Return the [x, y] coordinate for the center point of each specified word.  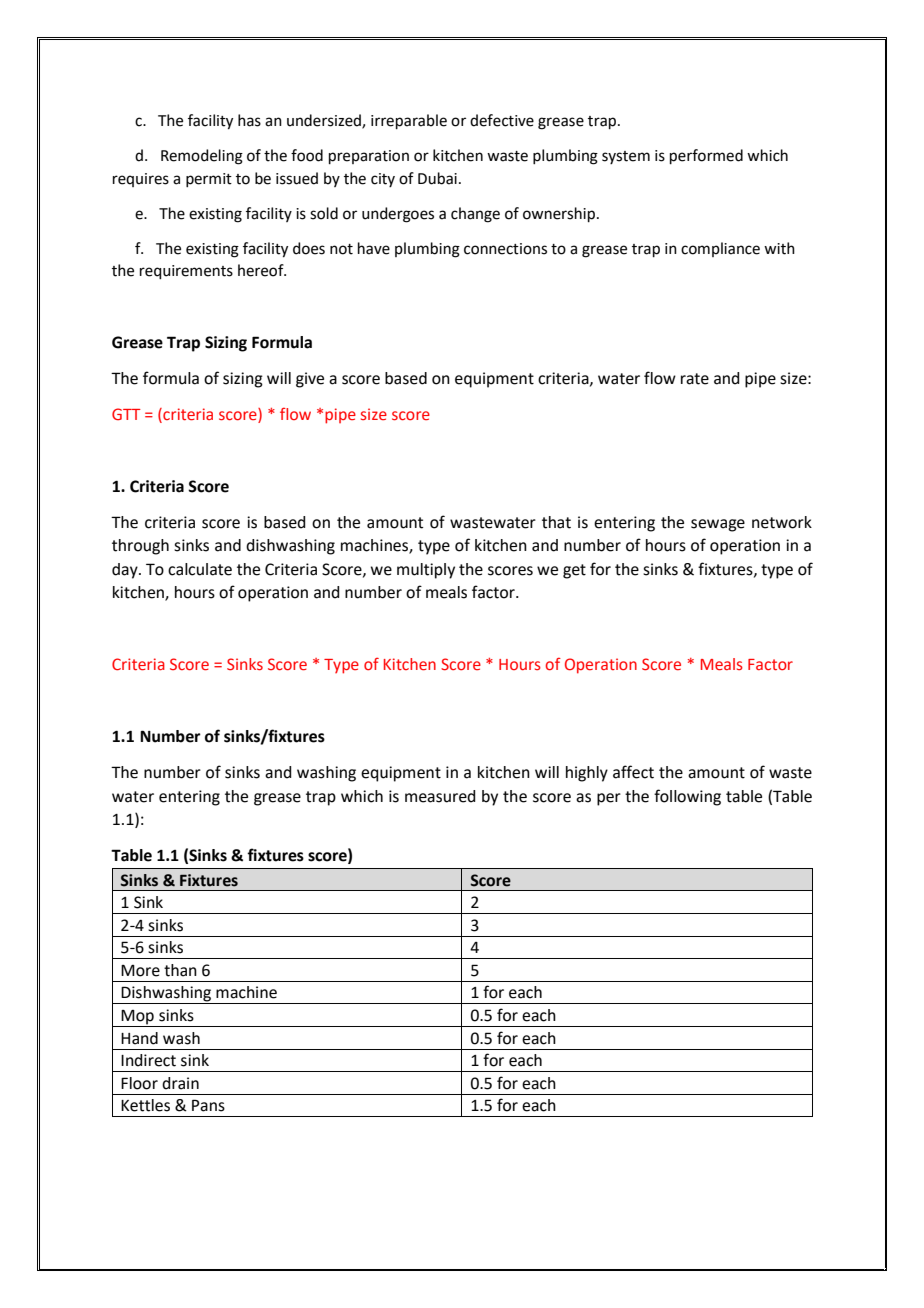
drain [180, 1083]
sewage [718, 525]
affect [633, 772]
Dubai [437, 178]
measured [440, 796]
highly [587, 774]
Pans [208, 1105]
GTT [126, 414]
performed [706, 156]
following [687, 797]
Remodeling [202, 157]
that [556, 522]
